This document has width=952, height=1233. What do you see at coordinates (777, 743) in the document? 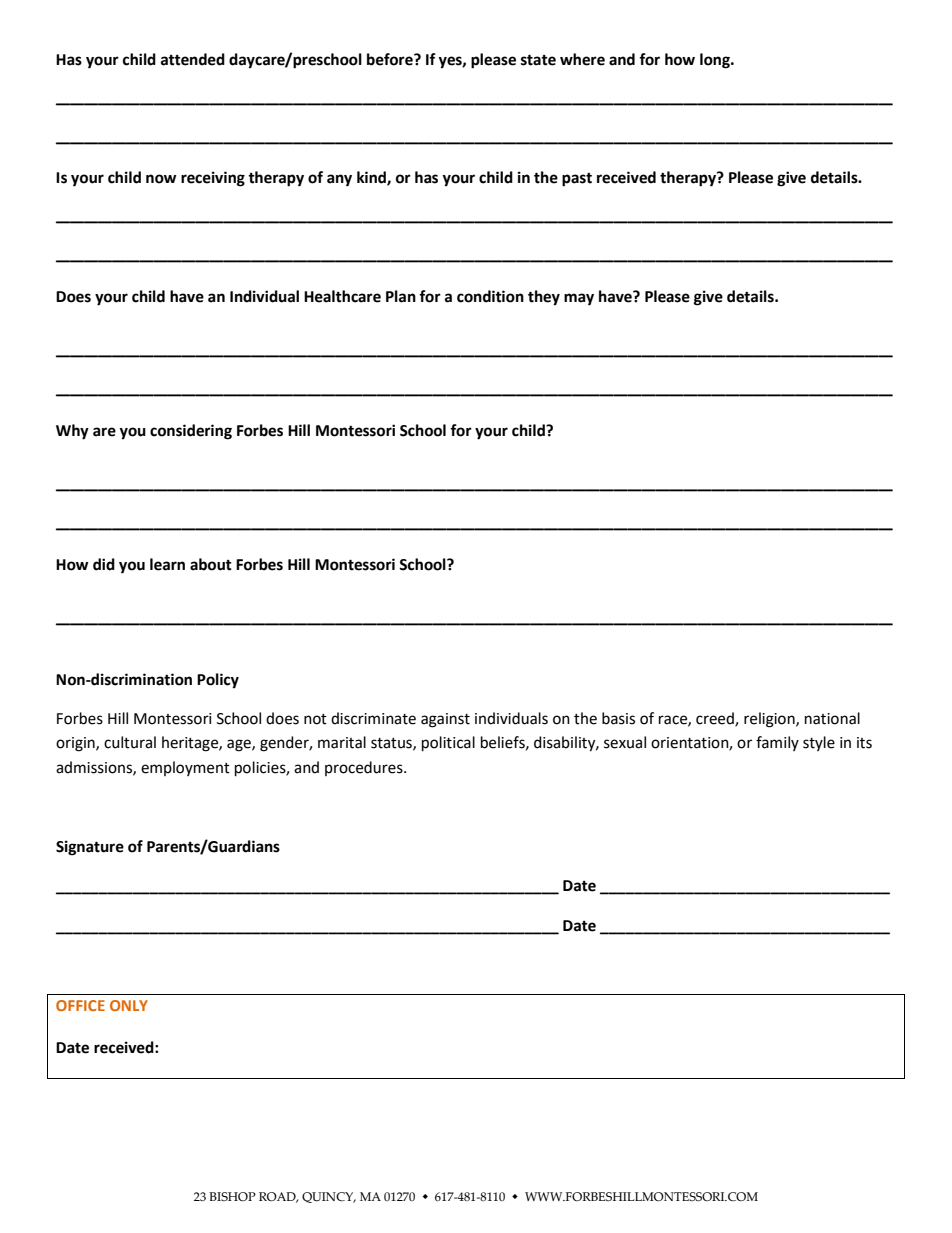
I see `family` at bounding box center [777, 743].
